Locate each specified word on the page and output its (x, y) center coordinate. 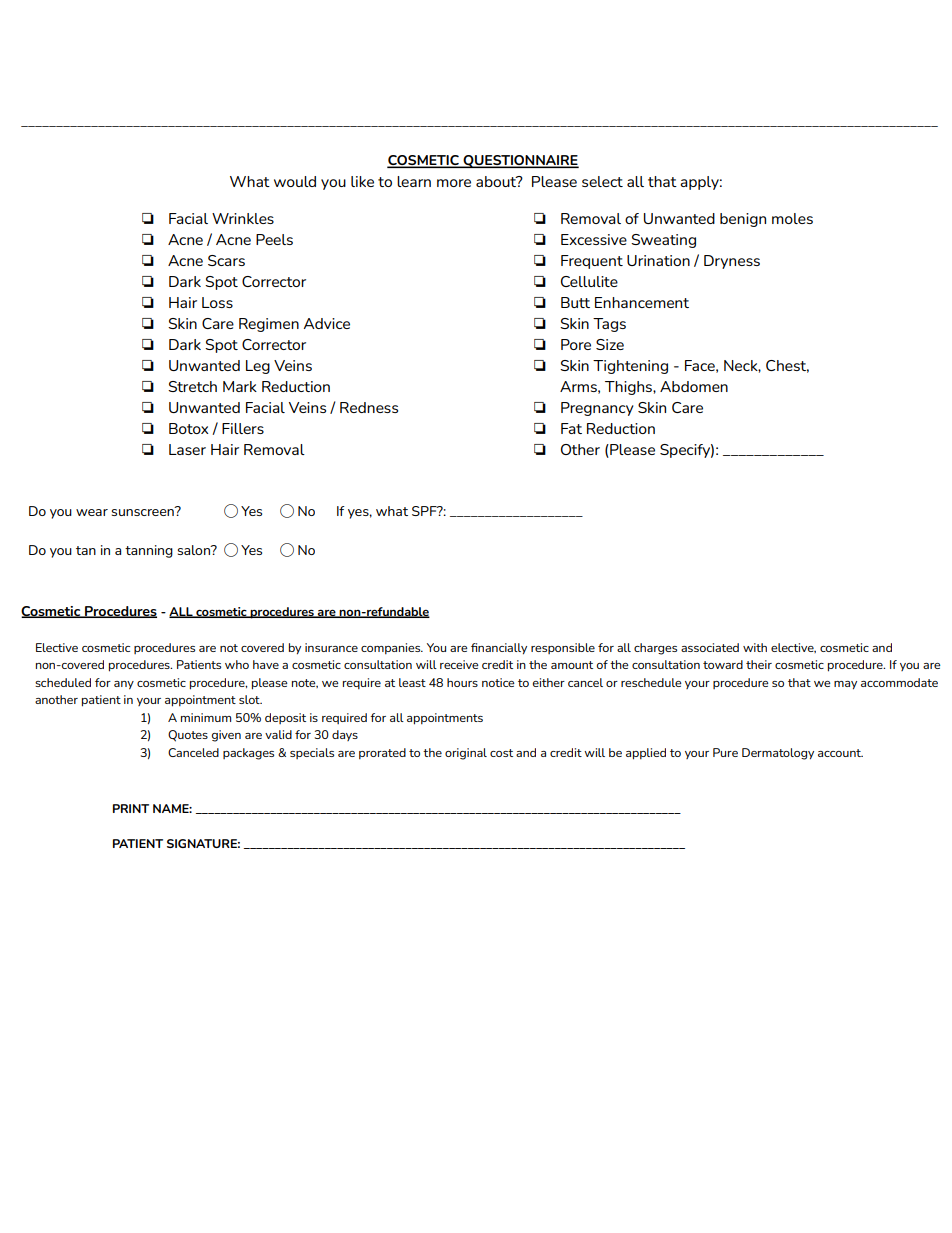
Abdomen (694, 386)
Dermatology (778, 754)
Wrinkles (243, 218)
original (466, 754)
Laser (187, 449)
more (454, 183)
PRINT (131, 808)
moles (792, 218)
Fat (571, 428)
